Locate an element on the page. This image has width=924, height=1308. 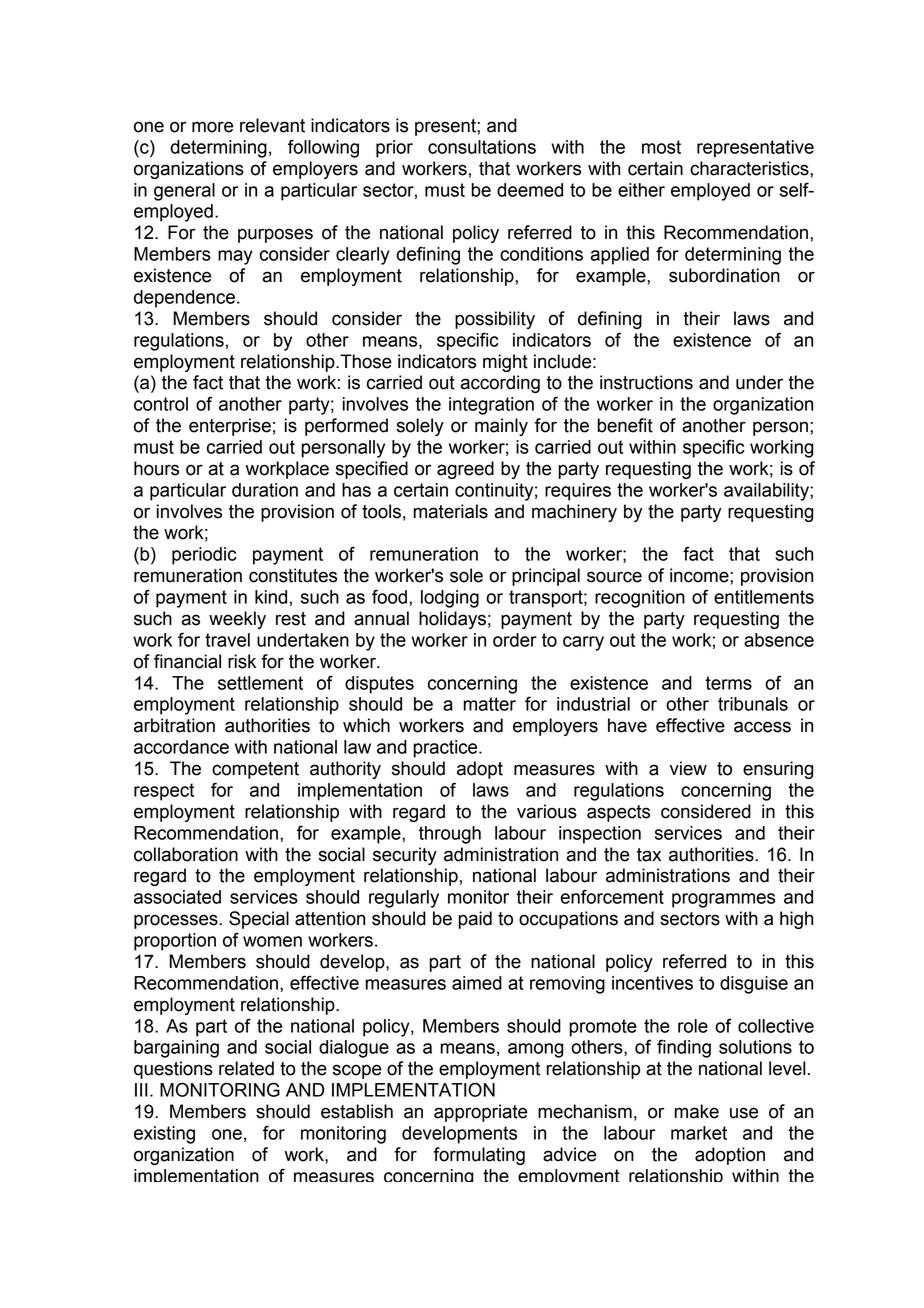
market is located at coordinates (699, 1133).
